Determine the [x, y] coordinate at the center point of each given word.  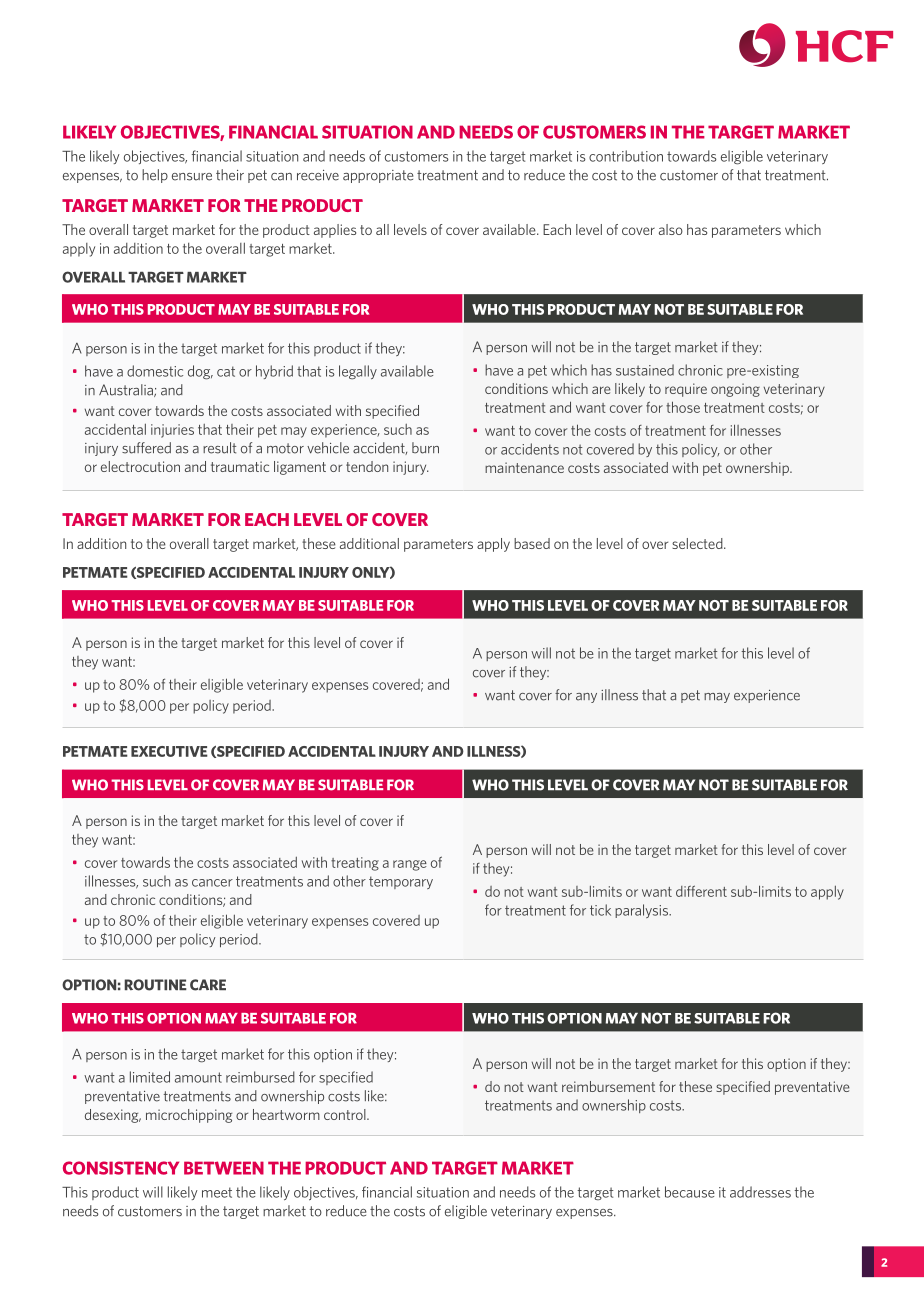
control [346, 1114]
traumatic [240, 466]
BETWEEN [224, 1168]
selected [698, 543]
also [671, 229]
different [701, 891]
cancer [212, 883]
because [690, 1192]
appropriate [378, 176]
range [410, 865]
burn [425, 448]
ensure [192, 177]
